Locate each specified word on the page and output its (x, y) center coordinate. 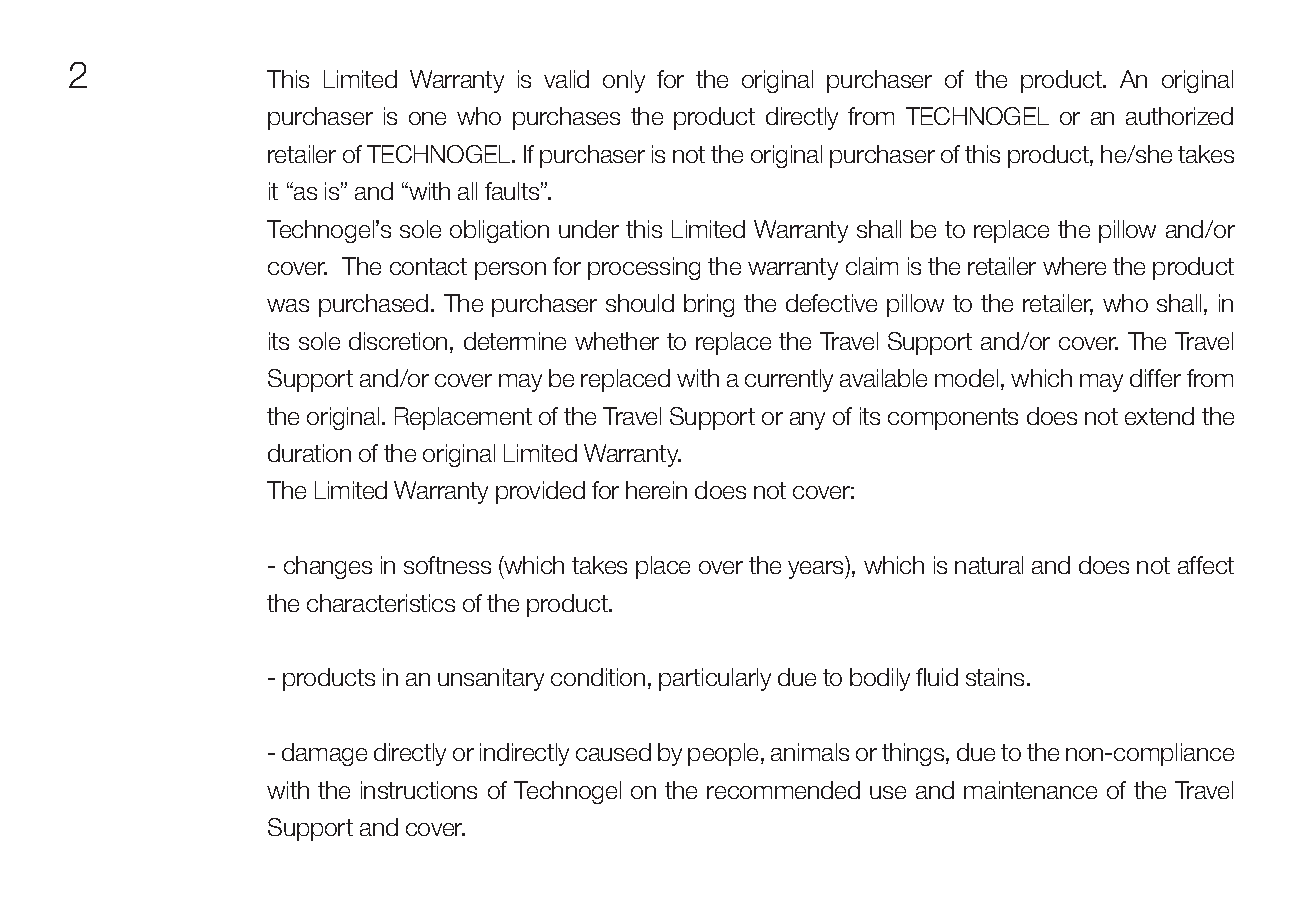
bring (709, 305)
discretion (398, 341)
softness (447, 565)
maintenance (1030, 790)
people (725, 754)
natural (989, 565)
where (1074, 266)
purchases (566, 118)
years (817, 570)
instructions (419, 790)
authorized (1179, 116)
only (624, 81)
